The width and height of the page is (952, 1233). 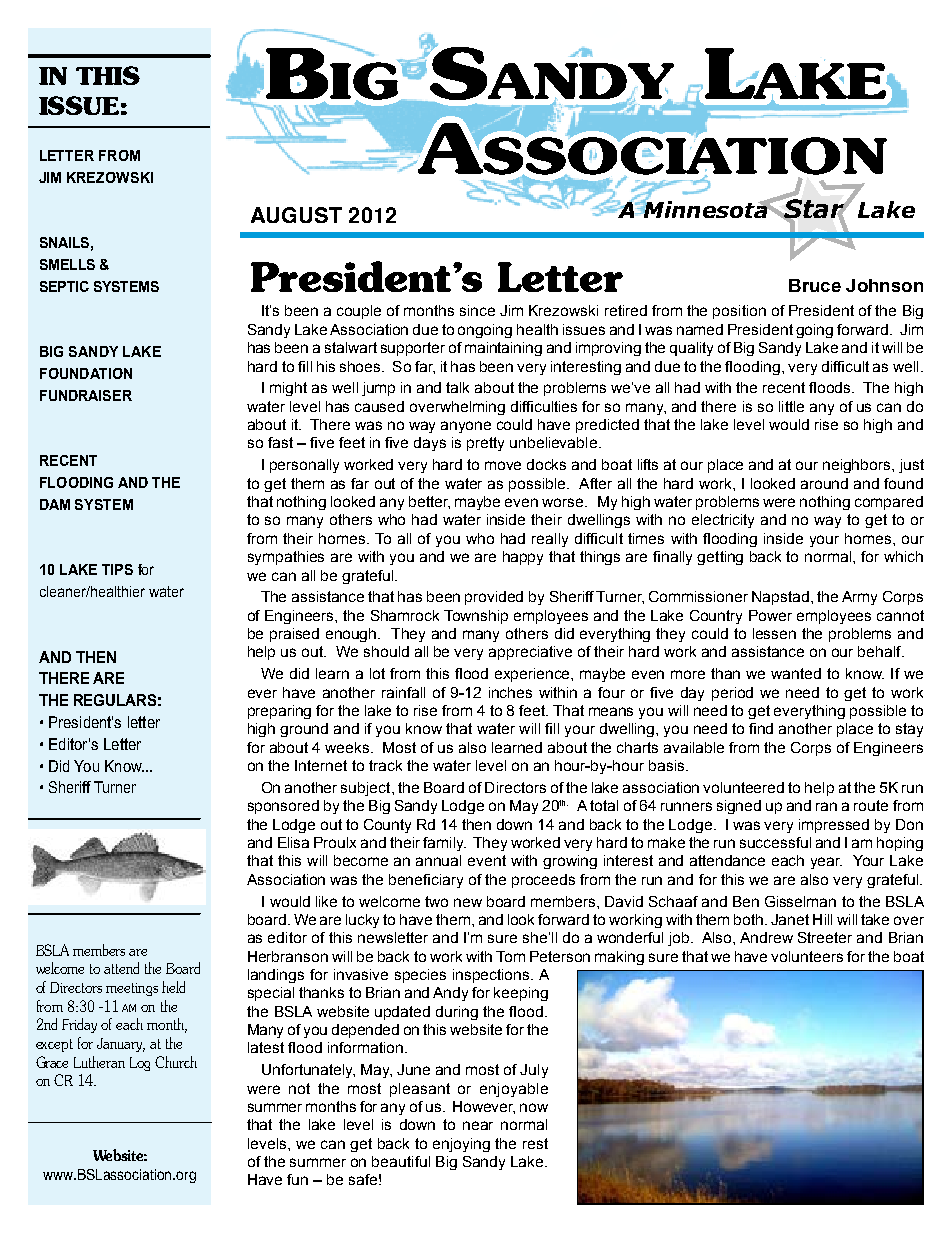 I want to click on family, so click(x=444, y=844).
